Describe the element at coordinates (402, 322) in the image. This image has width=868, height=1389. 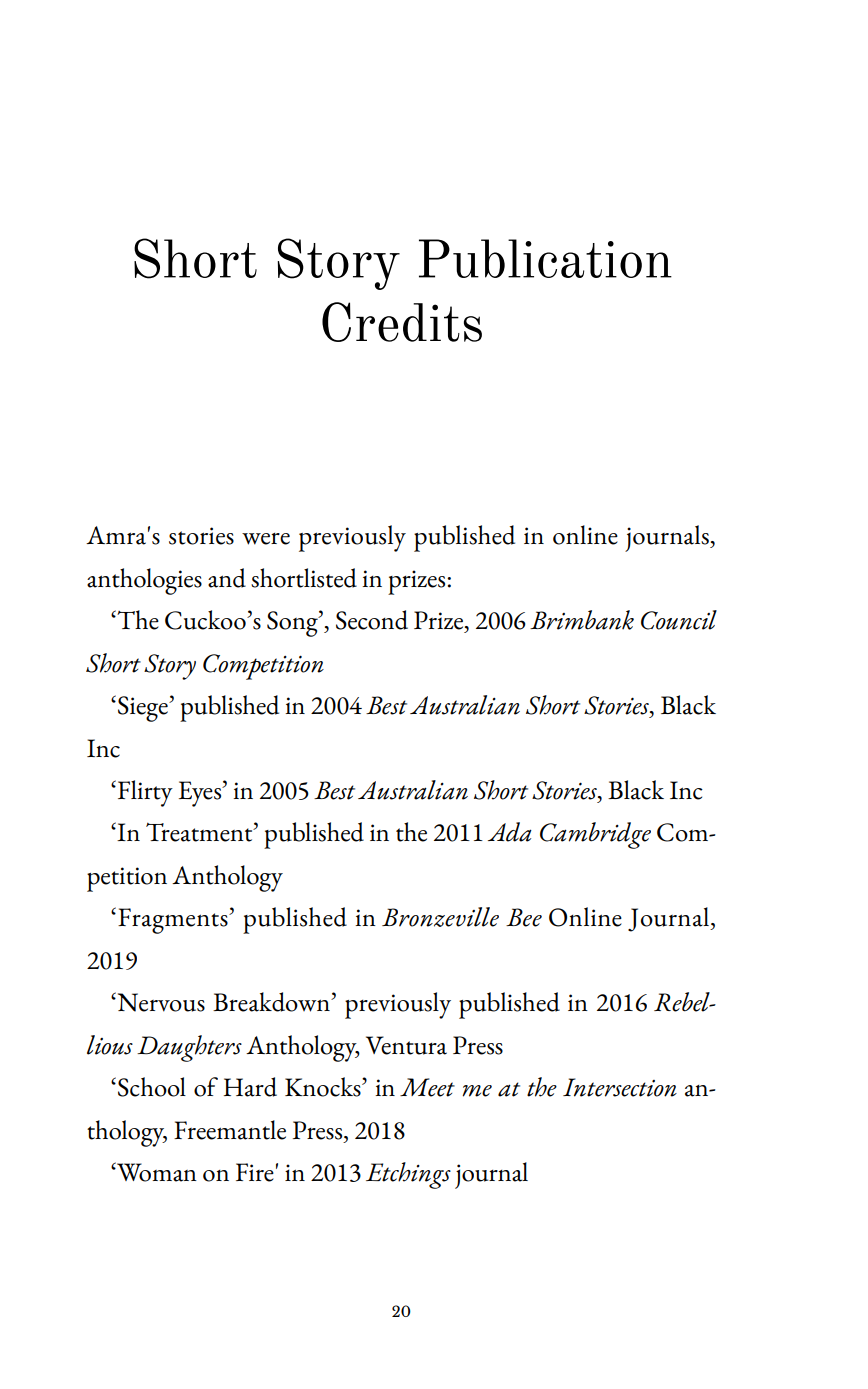
I see `Credits` at that location.
